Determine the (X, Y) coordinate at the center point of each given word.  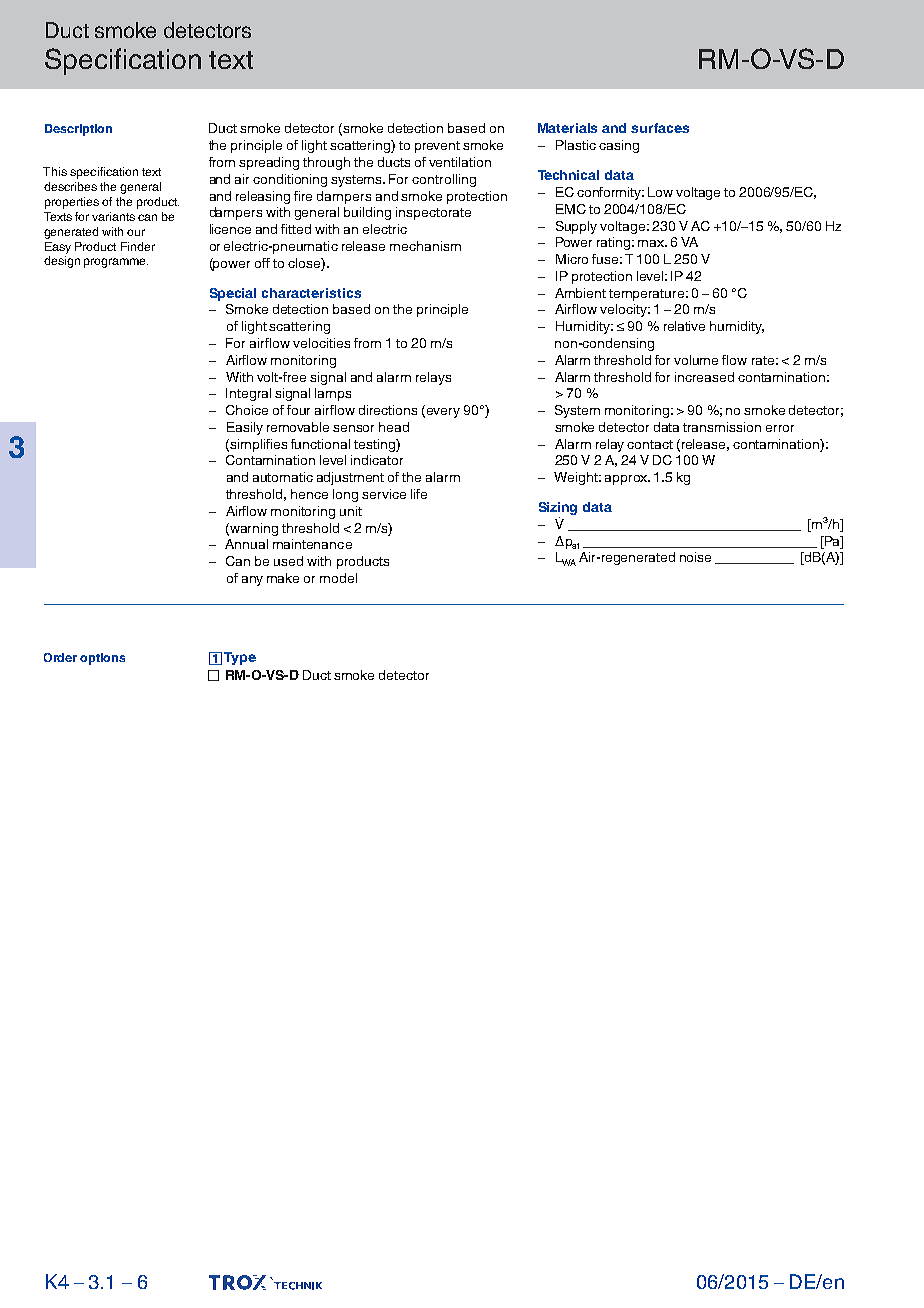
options (102, 659)
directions (388, 410)
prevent (437, 147)
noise (695, 557)
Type (240, 658)
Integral (248, 394)
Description (78, 130)
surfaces (660, 128)
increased (704, 377)
